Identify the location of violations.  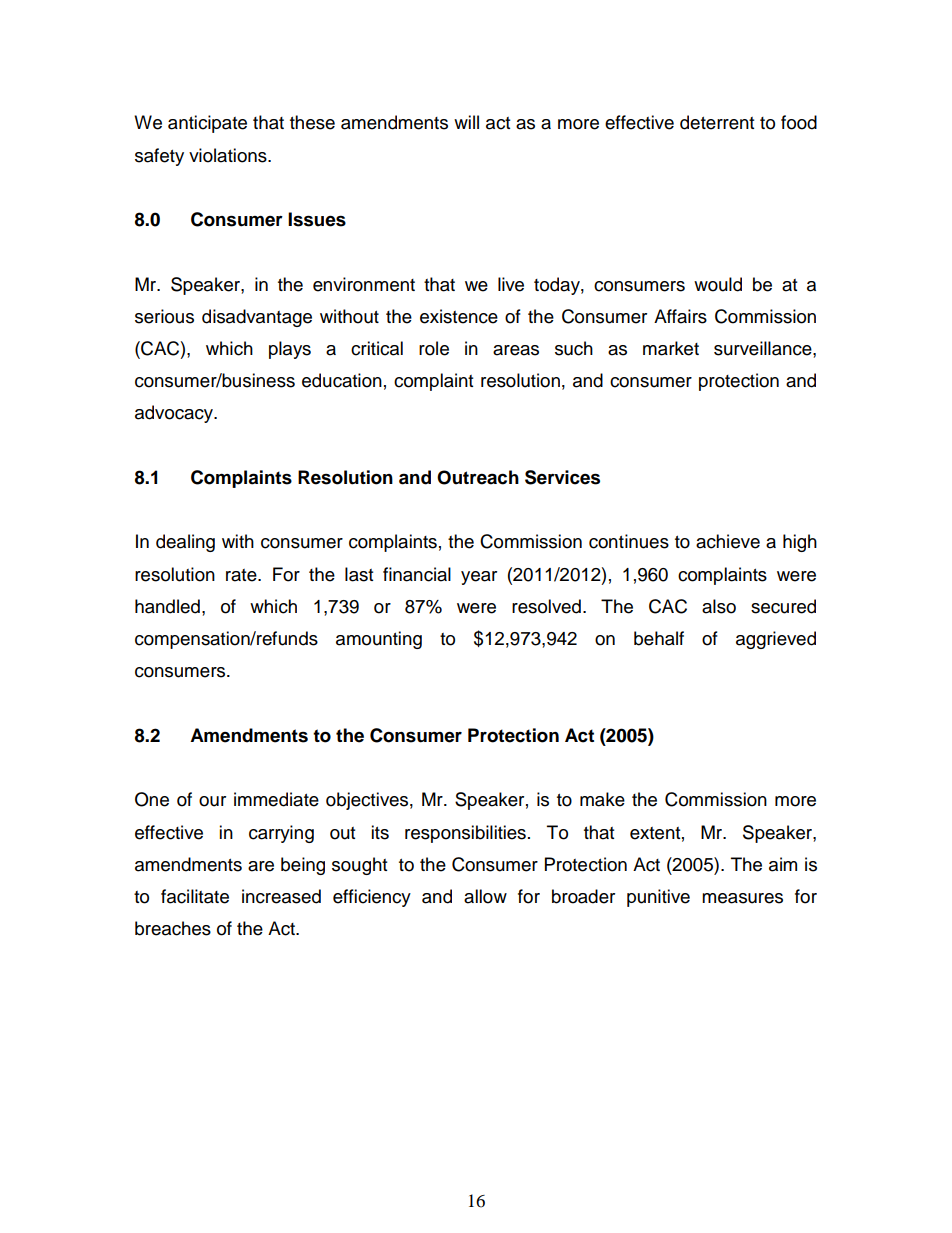
(229, 155).
